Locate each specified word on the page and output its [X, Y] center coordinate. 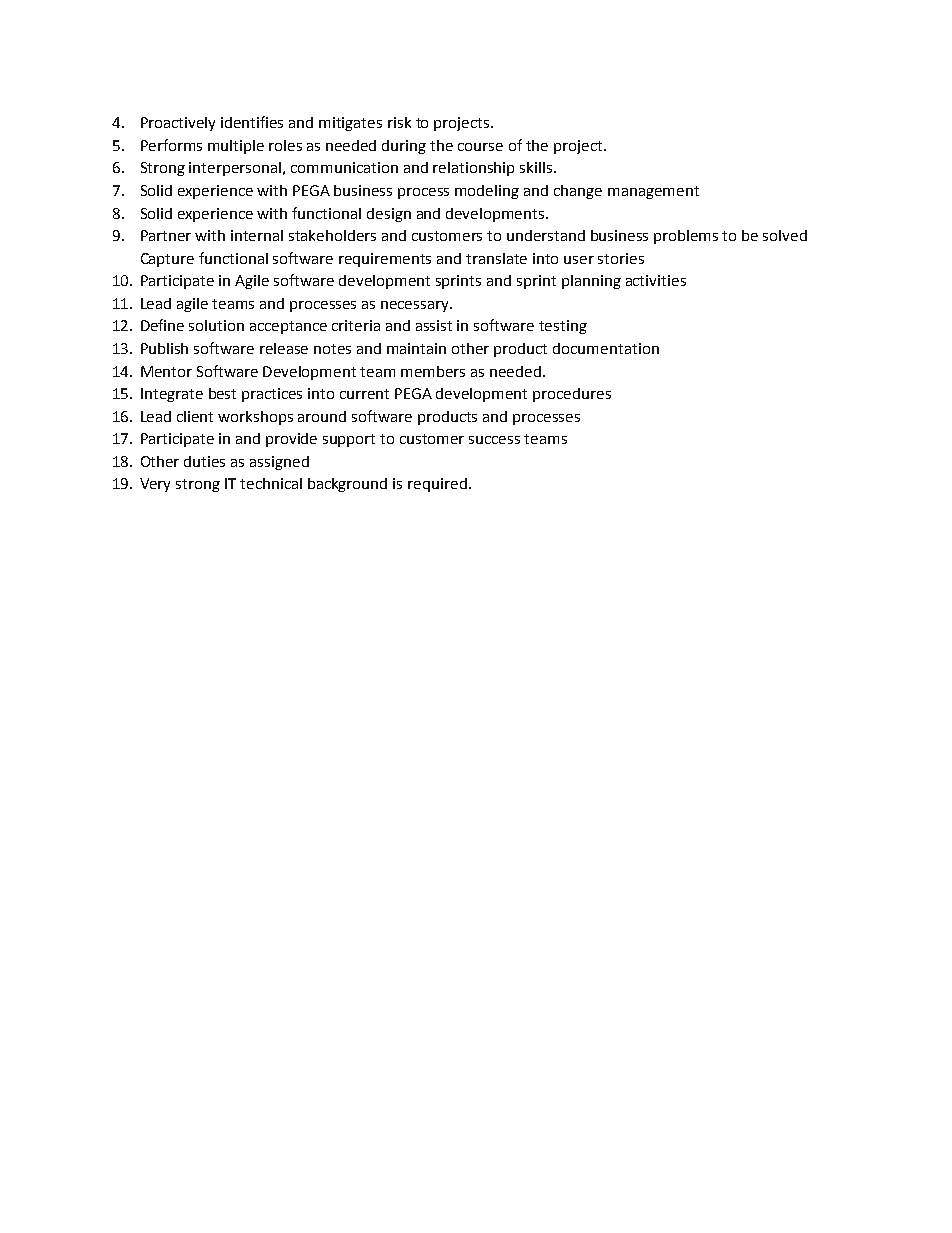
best [222, 393]
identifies [252, 122]
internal [257, 235]
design [389, 215]
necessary [416, 306]
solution [216, 325]
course [480, 147]
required [437, 485]
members [433, 371]
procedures [572, 395]
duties [204, 461]
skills [537, 167]
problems [686, 237]
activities [656, 280]
